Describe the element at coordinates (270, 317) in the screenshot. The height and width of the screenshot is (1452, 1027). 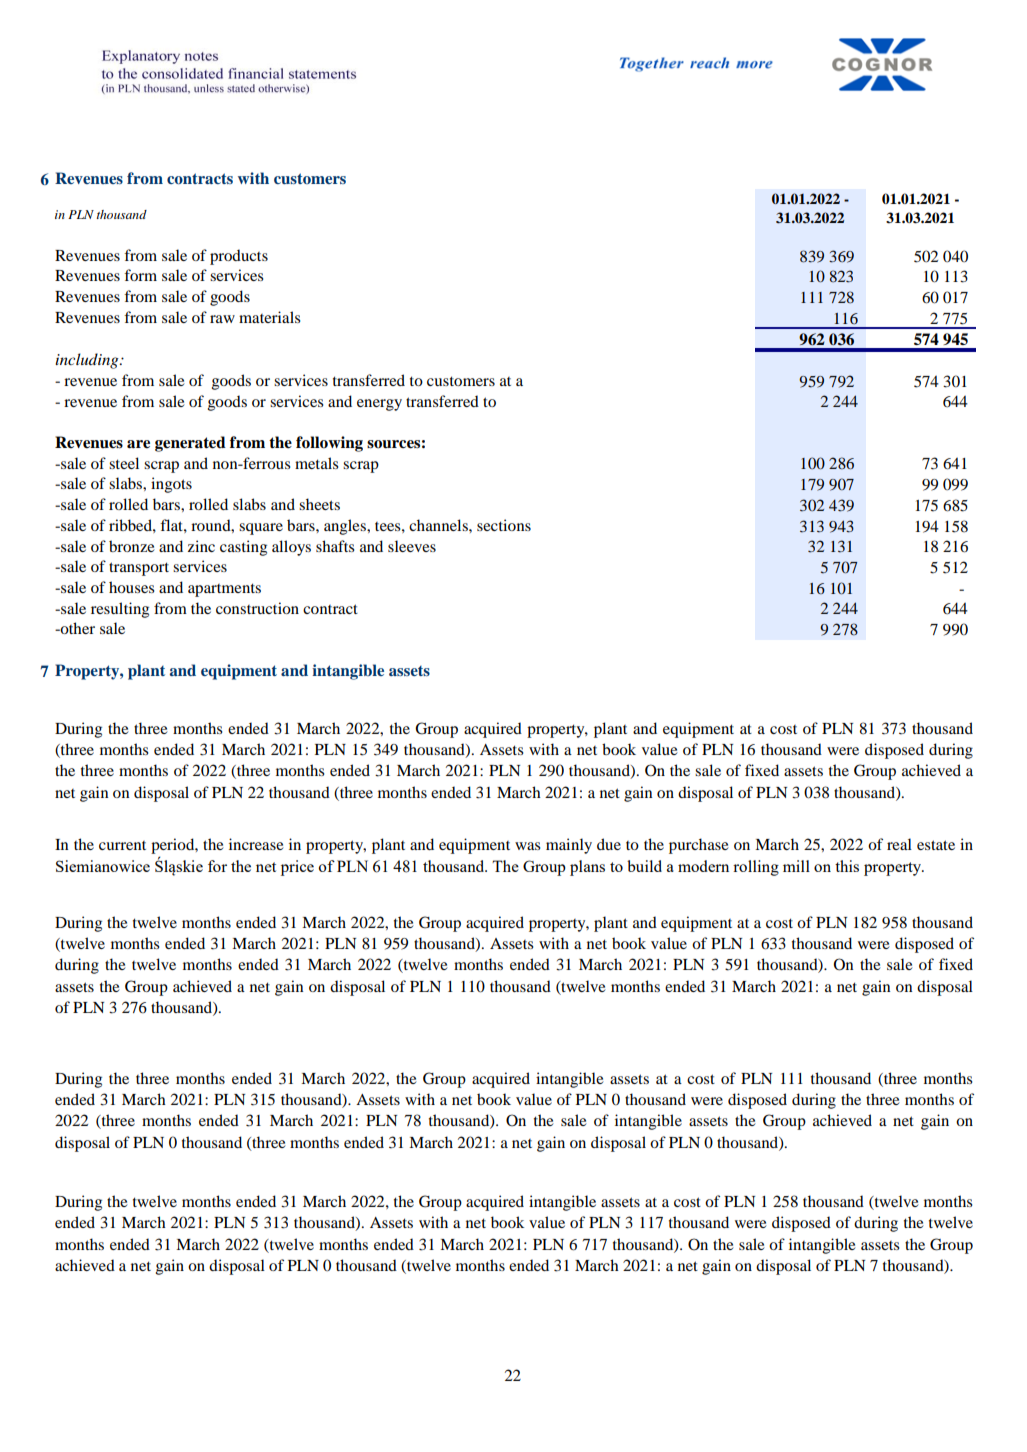
I see `materials` at that location.
